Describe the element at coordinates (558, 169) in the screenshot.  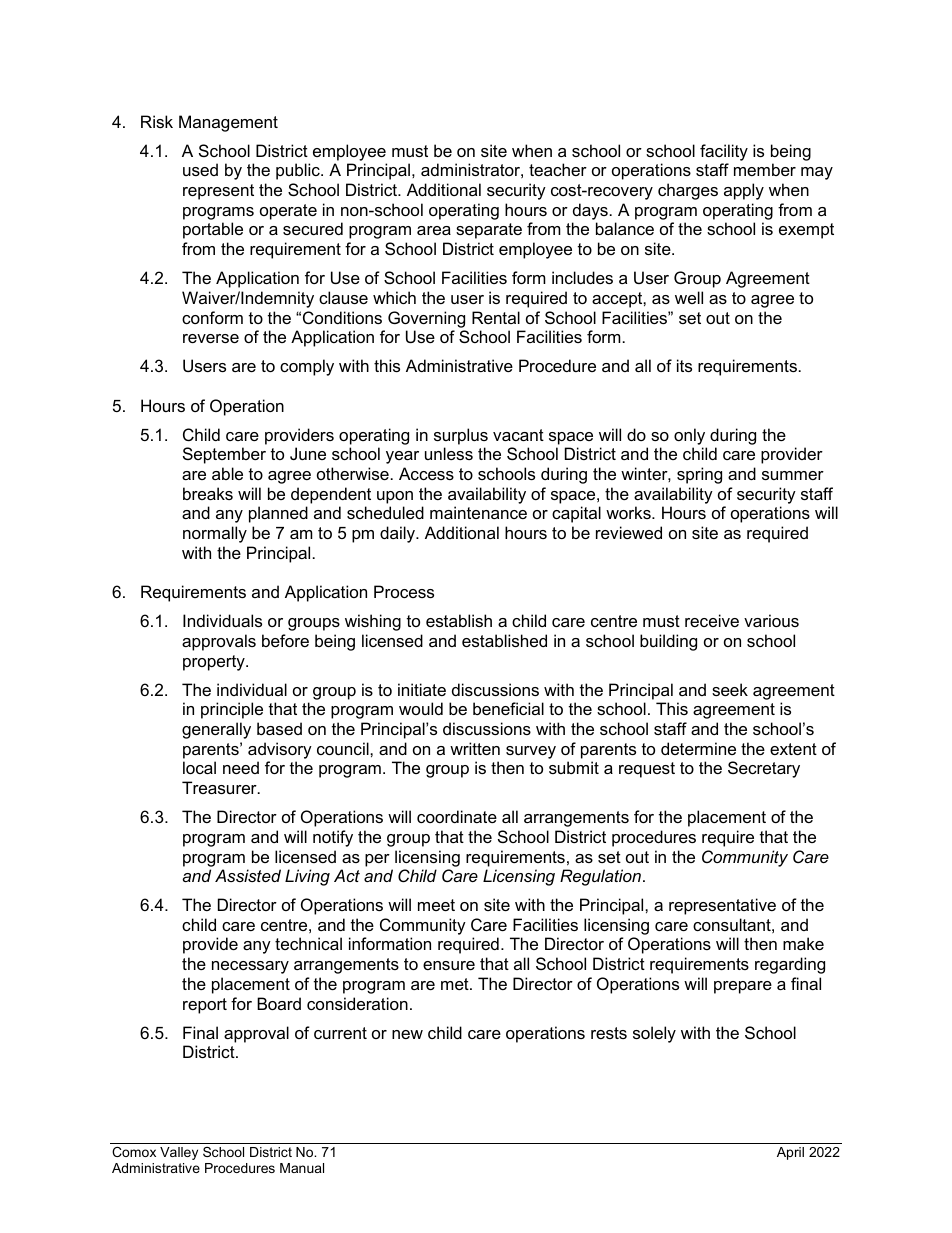
I see `teacher` at that location.
